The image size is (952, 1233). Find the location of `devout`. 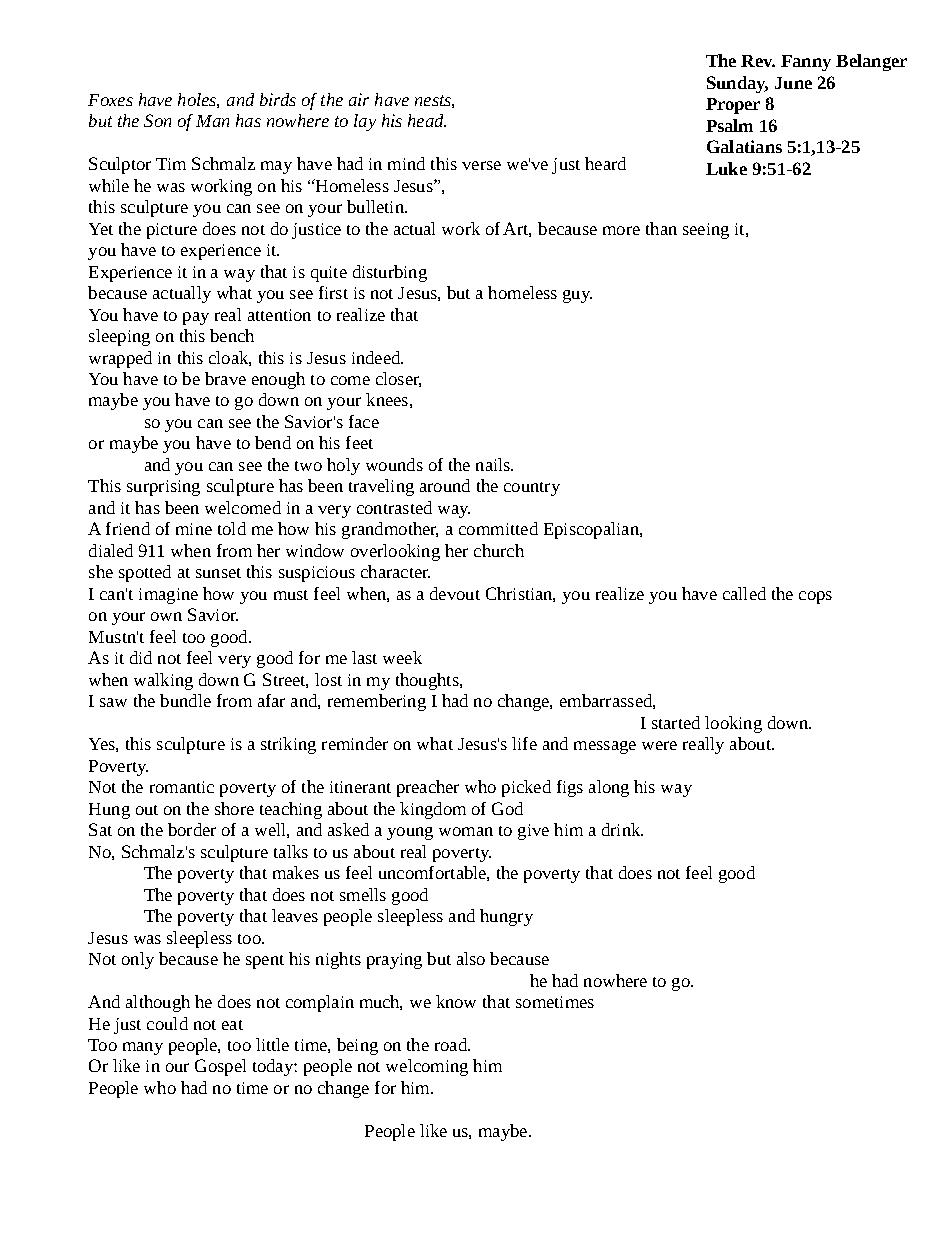

devout is located at coordinates (455, 593).
